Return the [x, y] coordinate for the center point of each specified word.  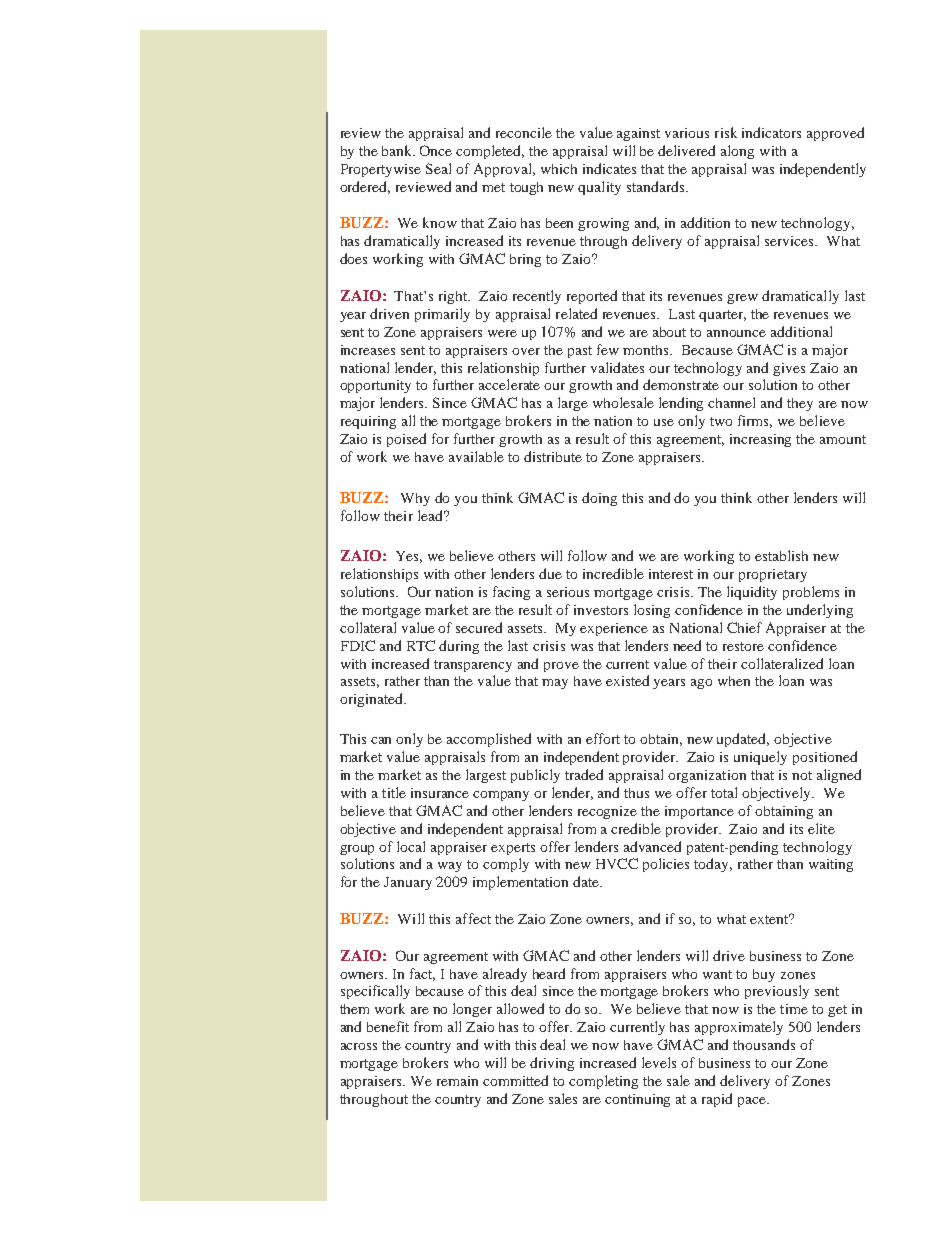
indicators [771, 132]
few [608, 349]
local [411, 846]
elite [821, 828]
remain [457, 1081]
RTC [421, 645]
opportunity [375, 386]
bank [398, 150]
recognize [607, 812]
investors [601, 610]
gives [789, 369]
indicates [609, 168]
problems [811, 593]
